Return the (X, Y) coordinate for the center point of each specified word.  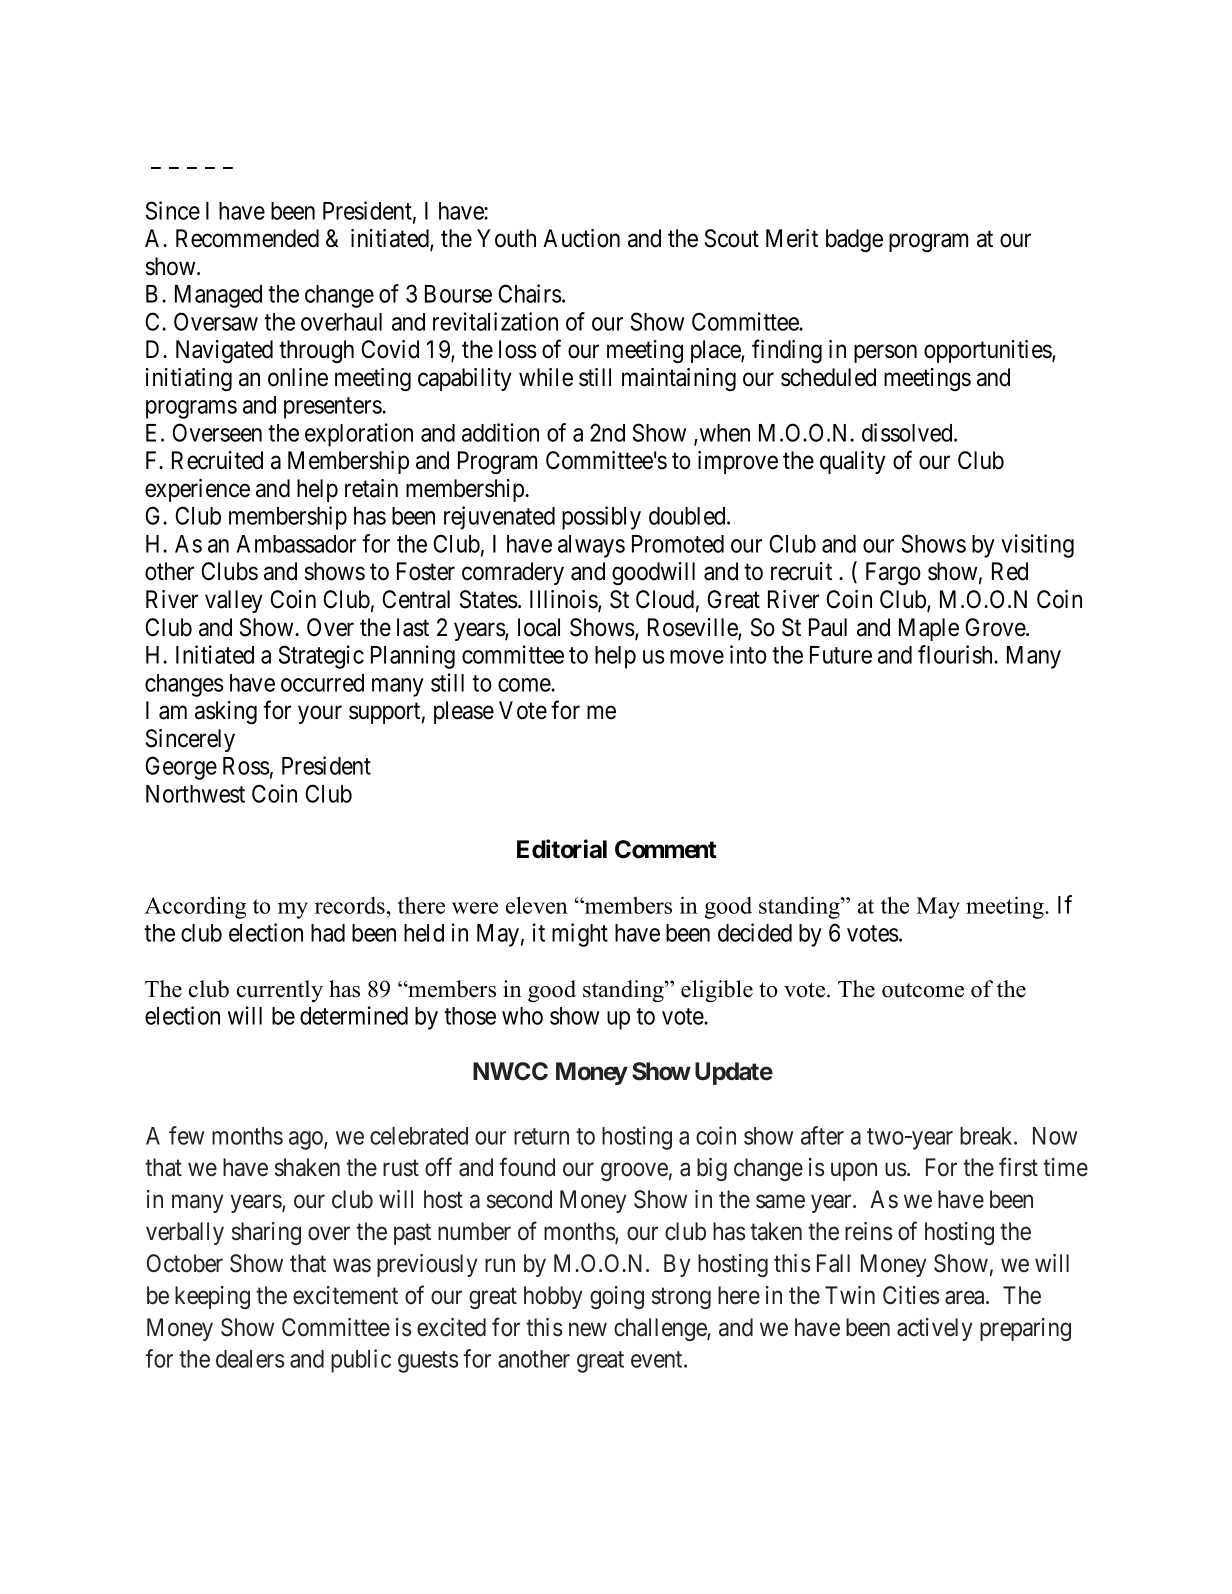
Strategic (321, 657)
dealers (250, 1359)
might (580, 935)
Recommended (247, 238)
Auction (581, 238)
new (588, 1329)
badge (854, 240)
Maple (929, 629)
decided (755, 932)
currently (280, 991)
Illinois (564, 600)
